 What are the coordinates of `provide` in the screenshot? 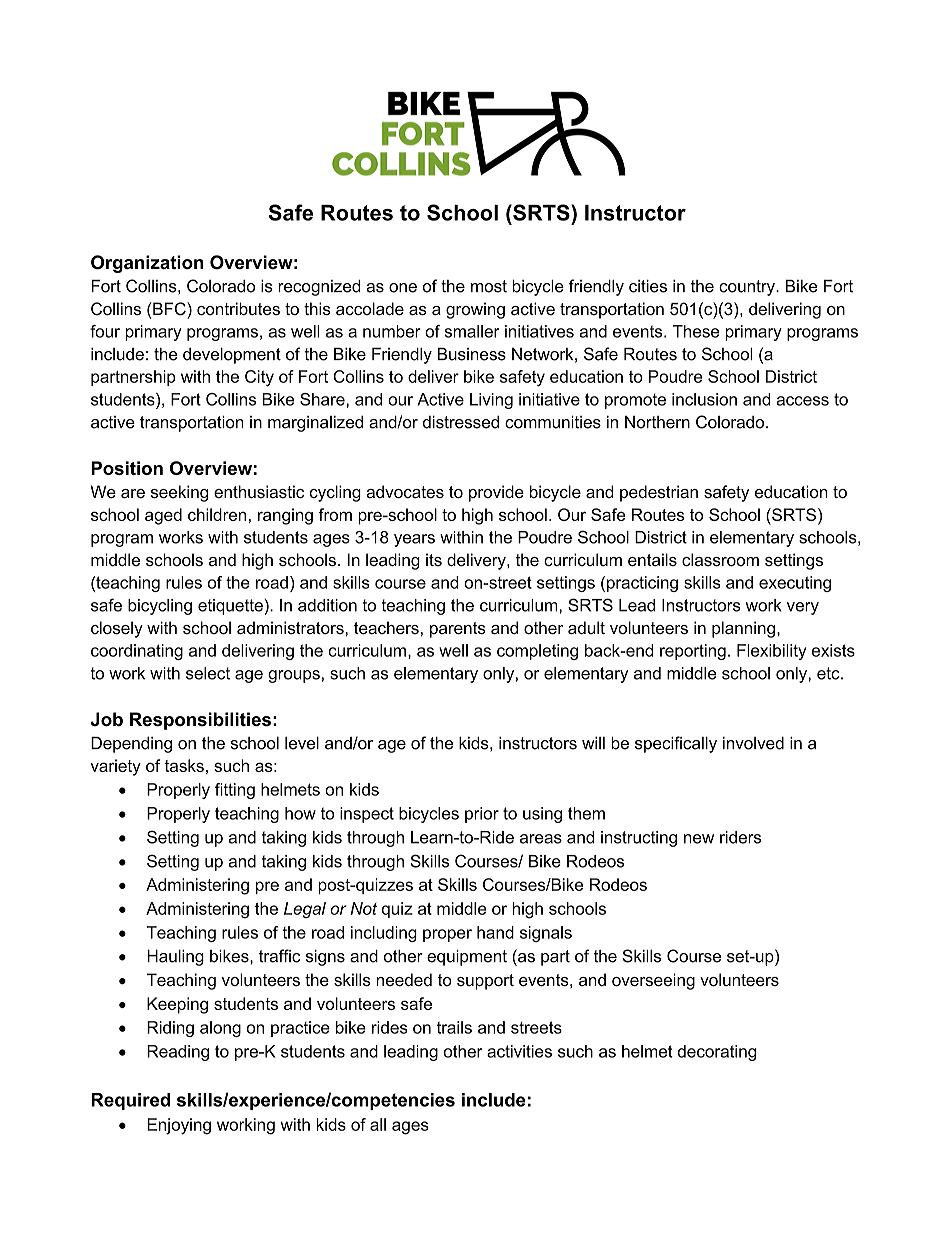 It's located at (496, 493).
